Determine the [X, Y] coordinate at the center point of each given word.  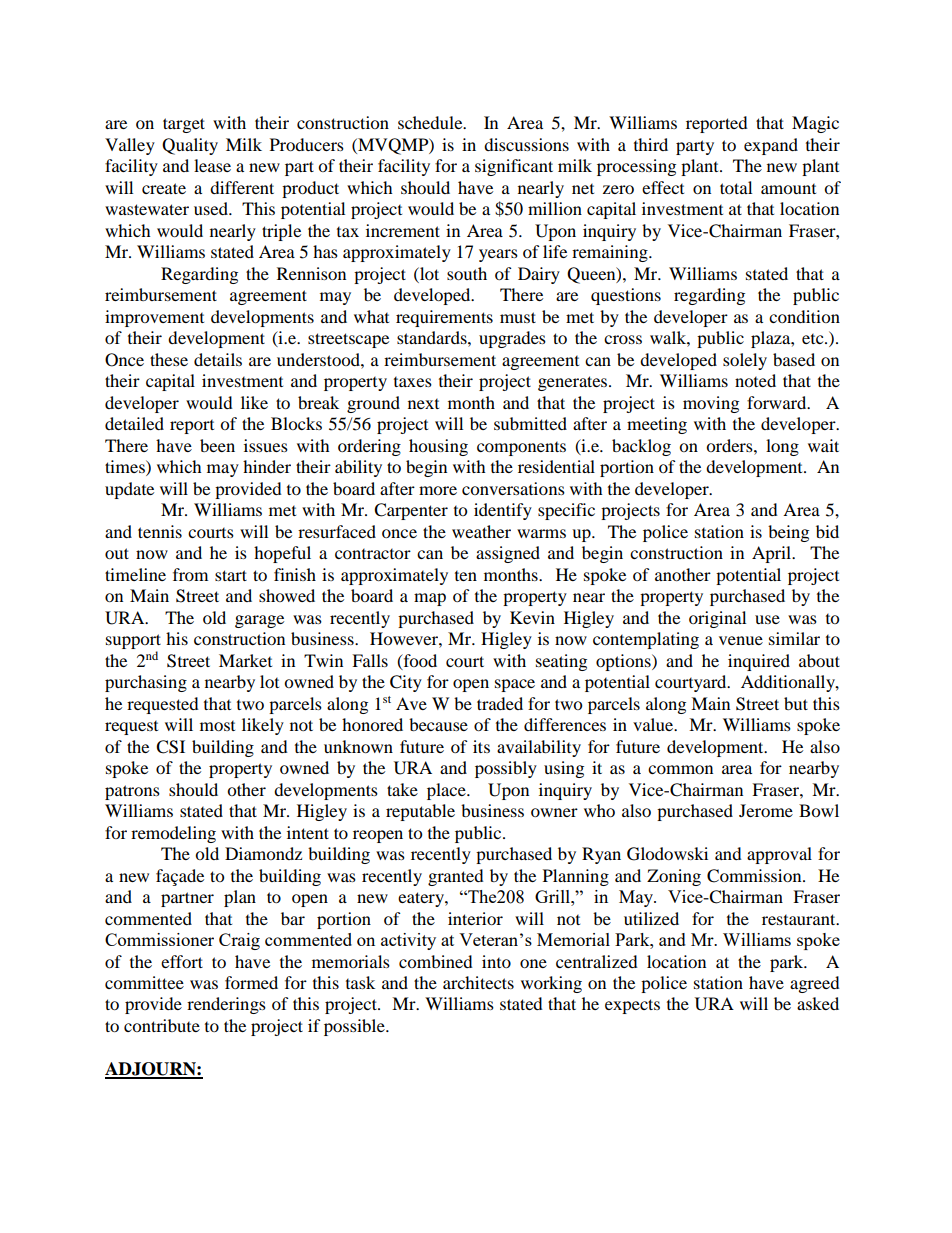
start [231, 575]
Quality [190, 146]
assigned [508, 554]
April [772, 554]
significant [514, 167]
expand [771, 146]
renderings [226, 1005]
